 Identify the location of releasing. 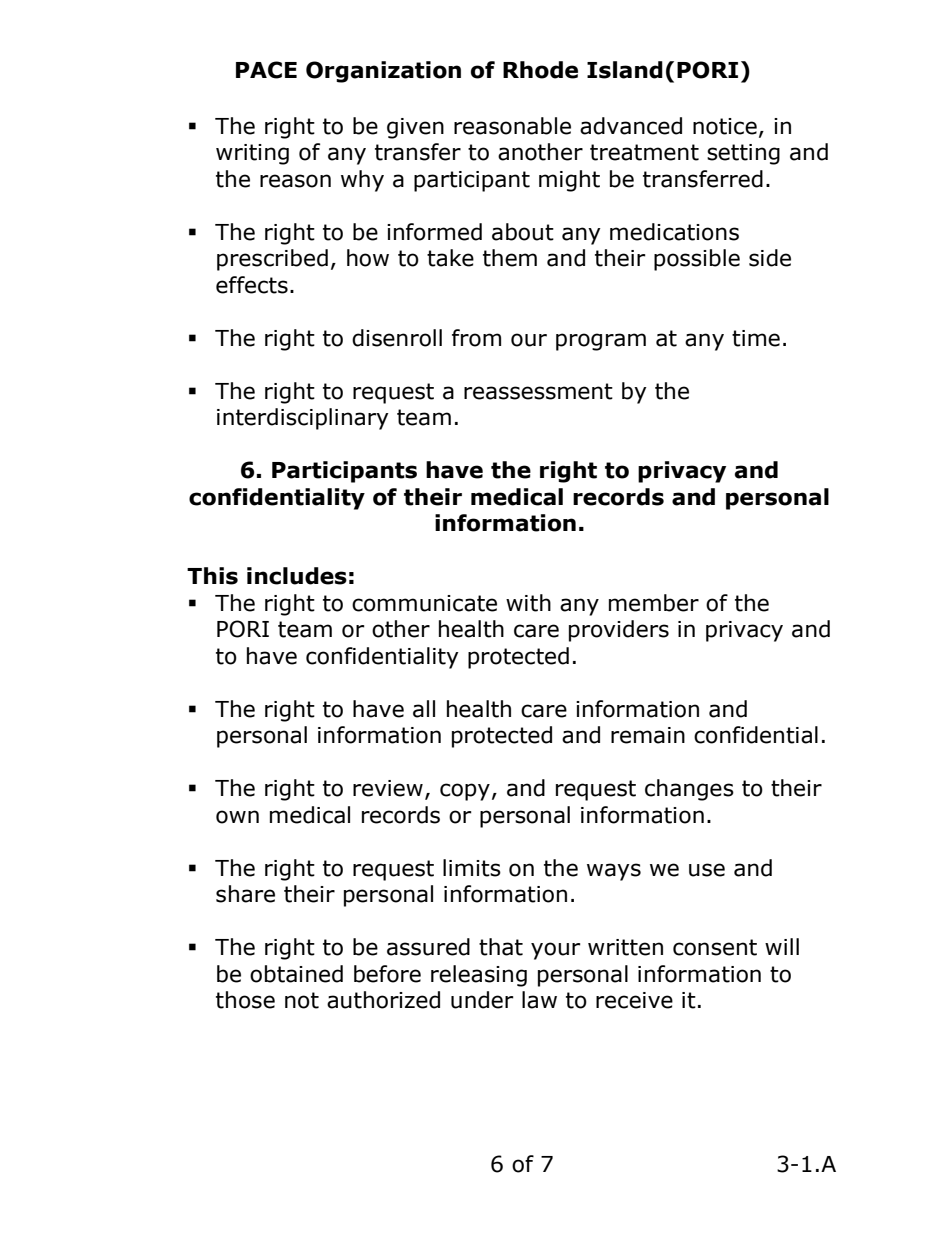
(479, 976).
